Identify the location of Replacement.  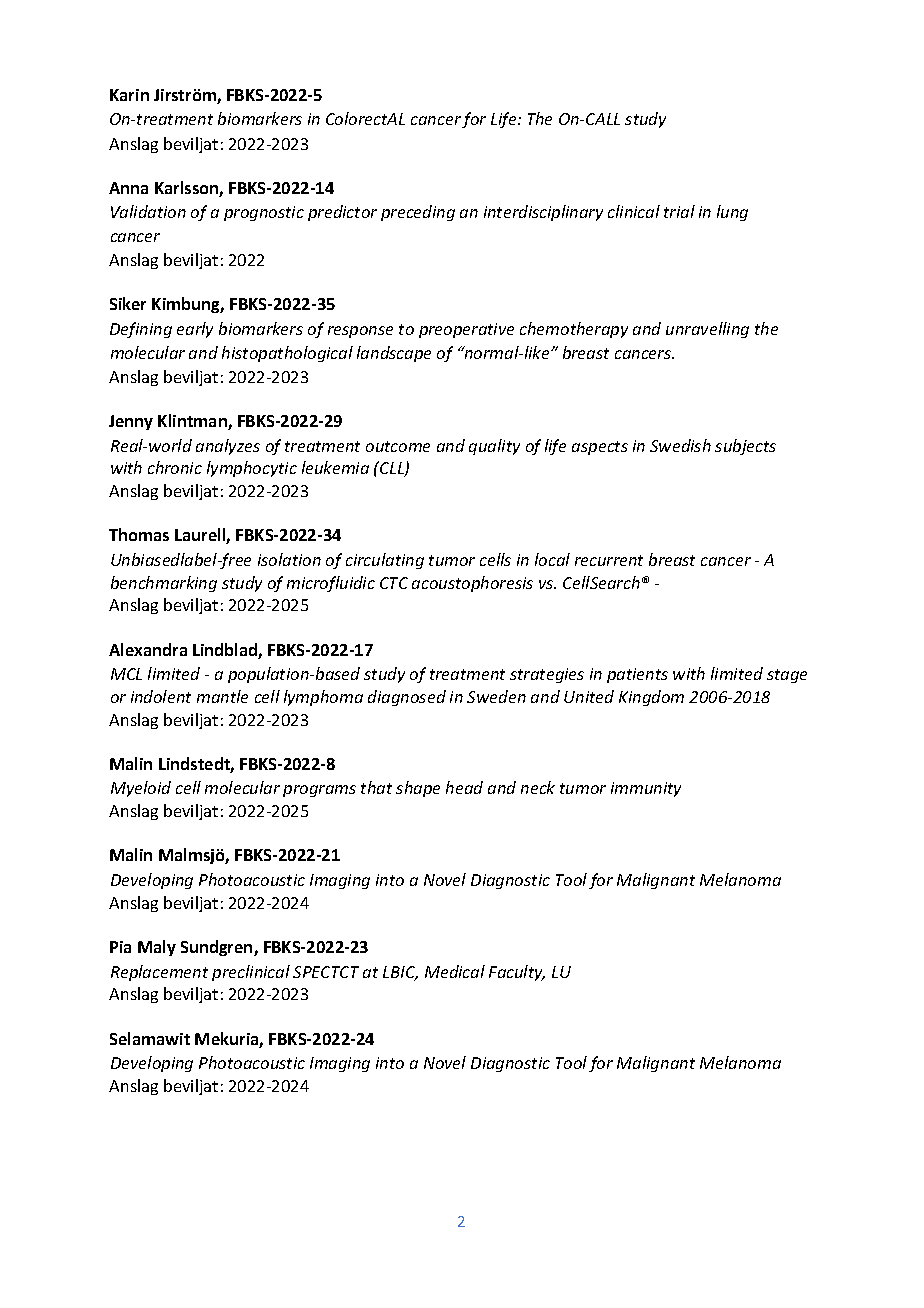
(159, 973).
